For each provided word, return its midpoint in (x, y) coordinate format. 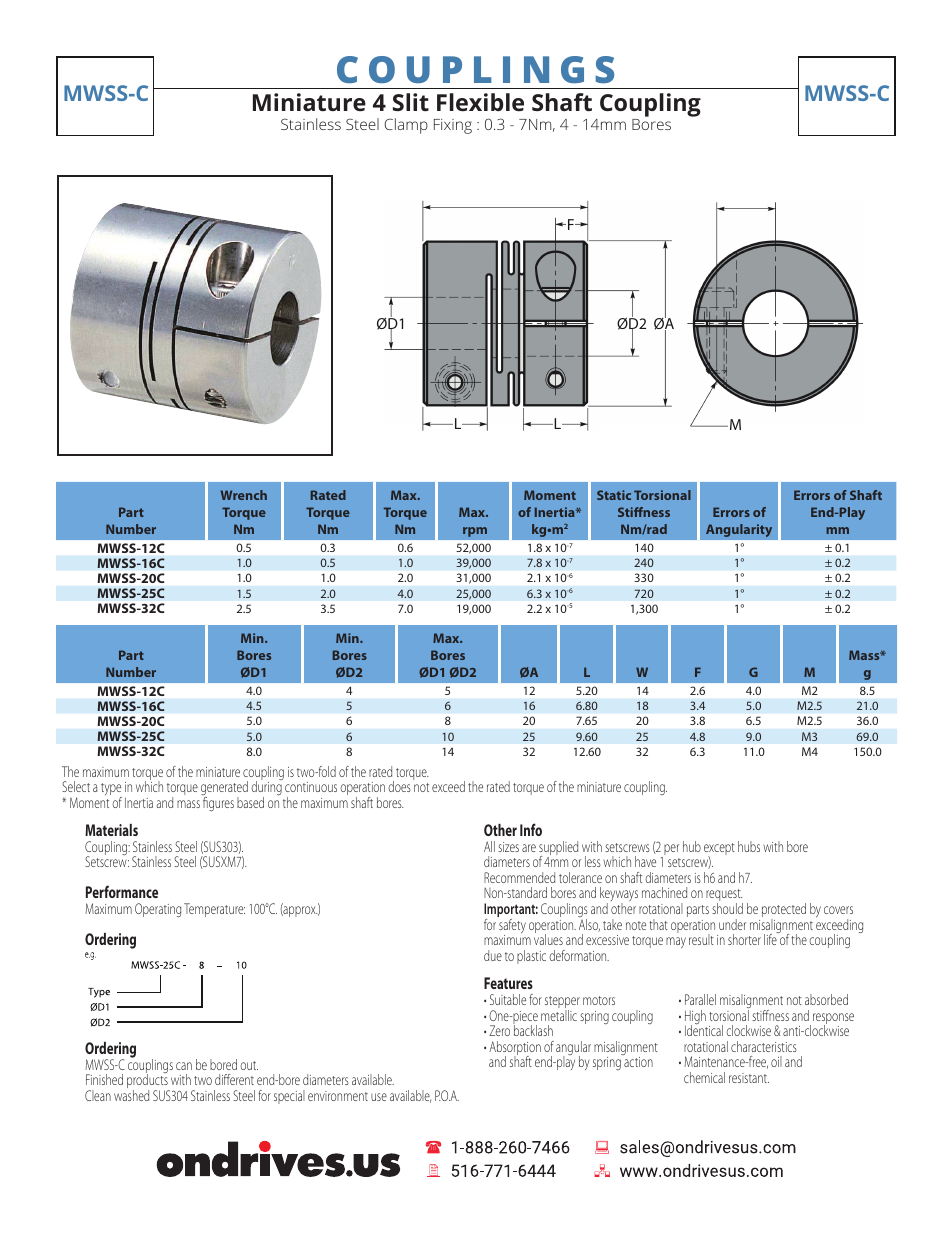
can (184, 1066)
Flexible (480, 102)
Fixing (453, 126)
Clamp (406, 126)
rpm (475, 532)
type (111, 791)
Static (614, 495)
